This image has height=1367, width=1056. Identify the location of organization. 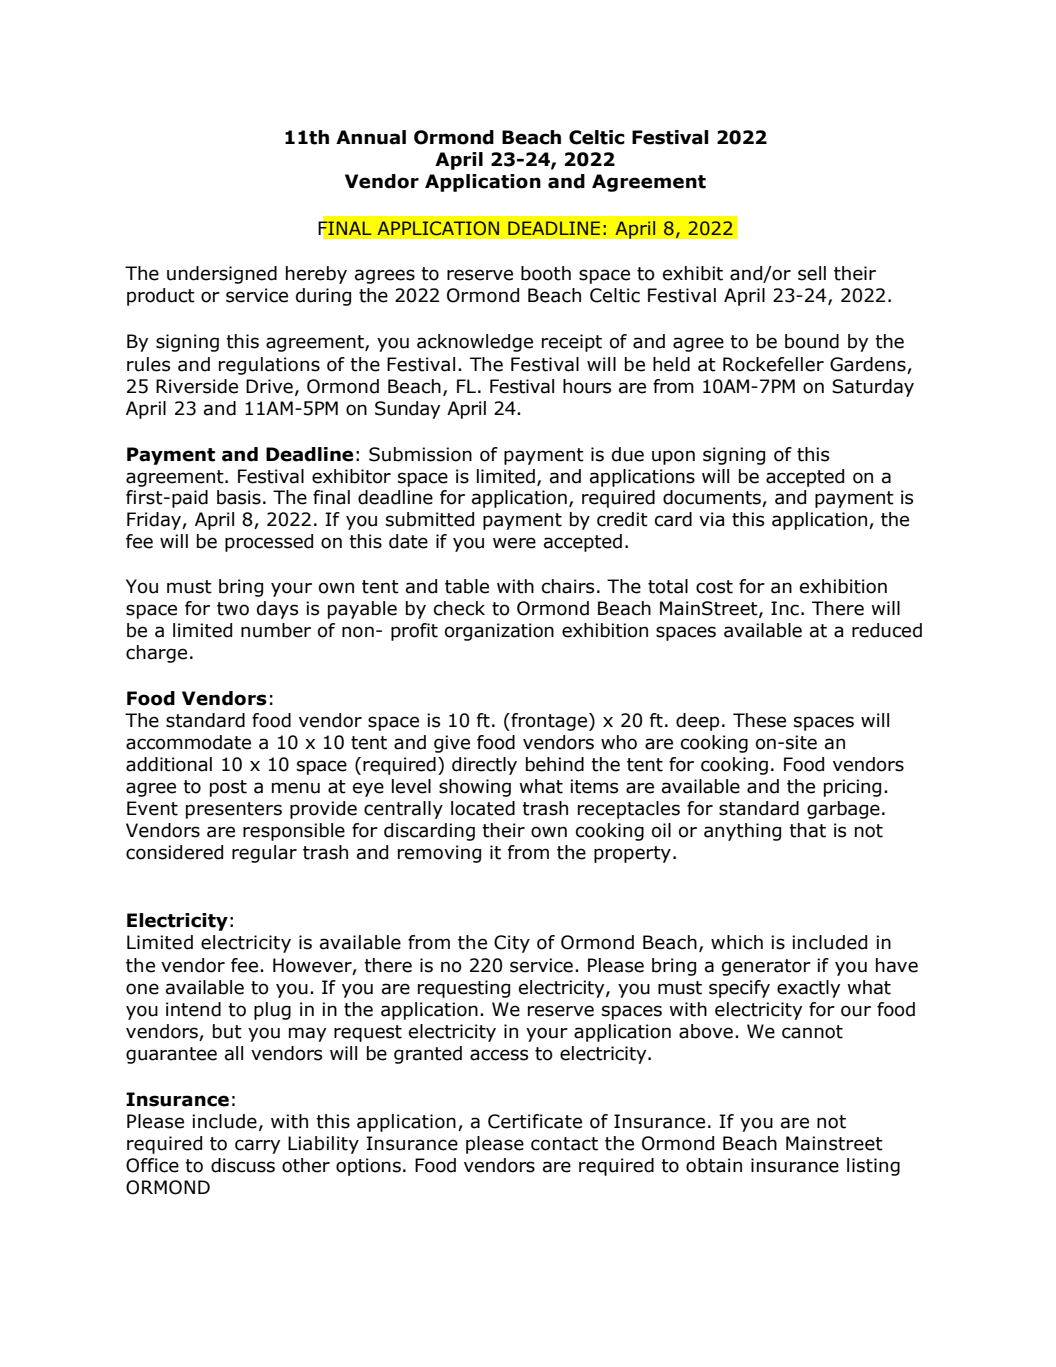
(499, 632).
